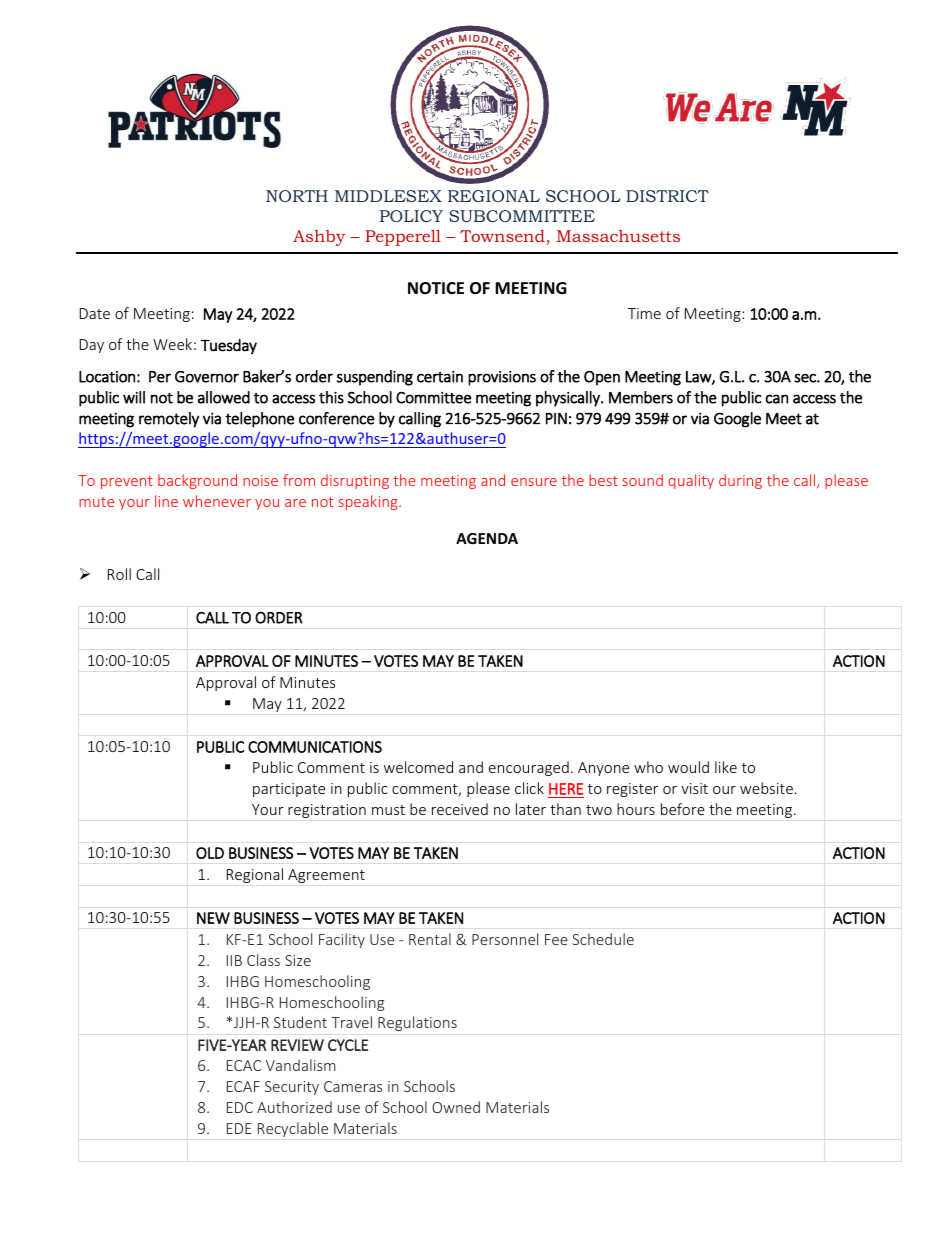 This image has height=1233, width=952. What do you see at coordinates (683, 809) in the image?
I see `before` at bounding box center [683, 809].
